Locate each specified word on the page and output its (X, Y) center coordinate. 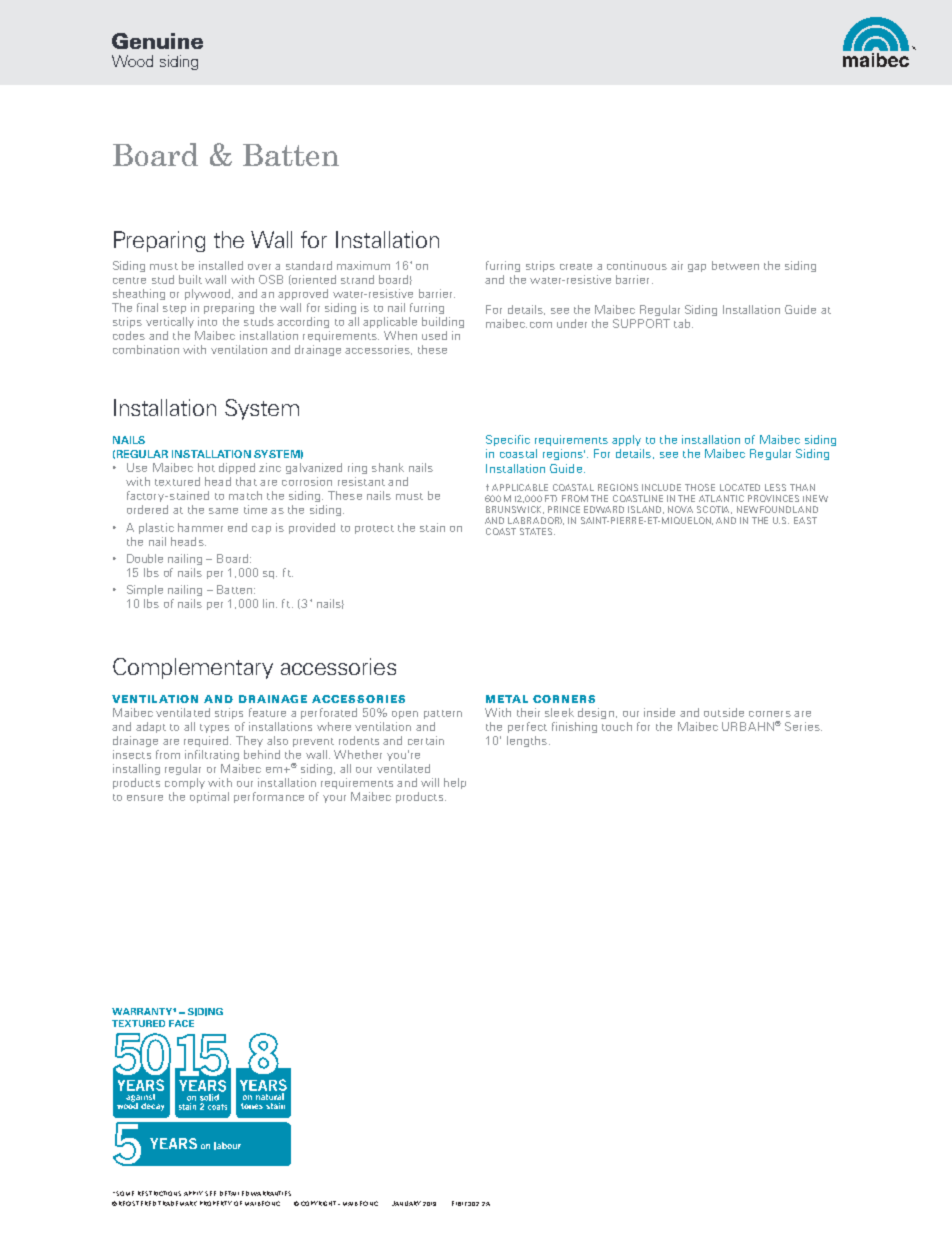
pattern (443, 714)
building (443, 322)
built (190, 279)
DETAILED (234, 1193)
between (735, 265)
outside (724, 712)
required (207, 741)
